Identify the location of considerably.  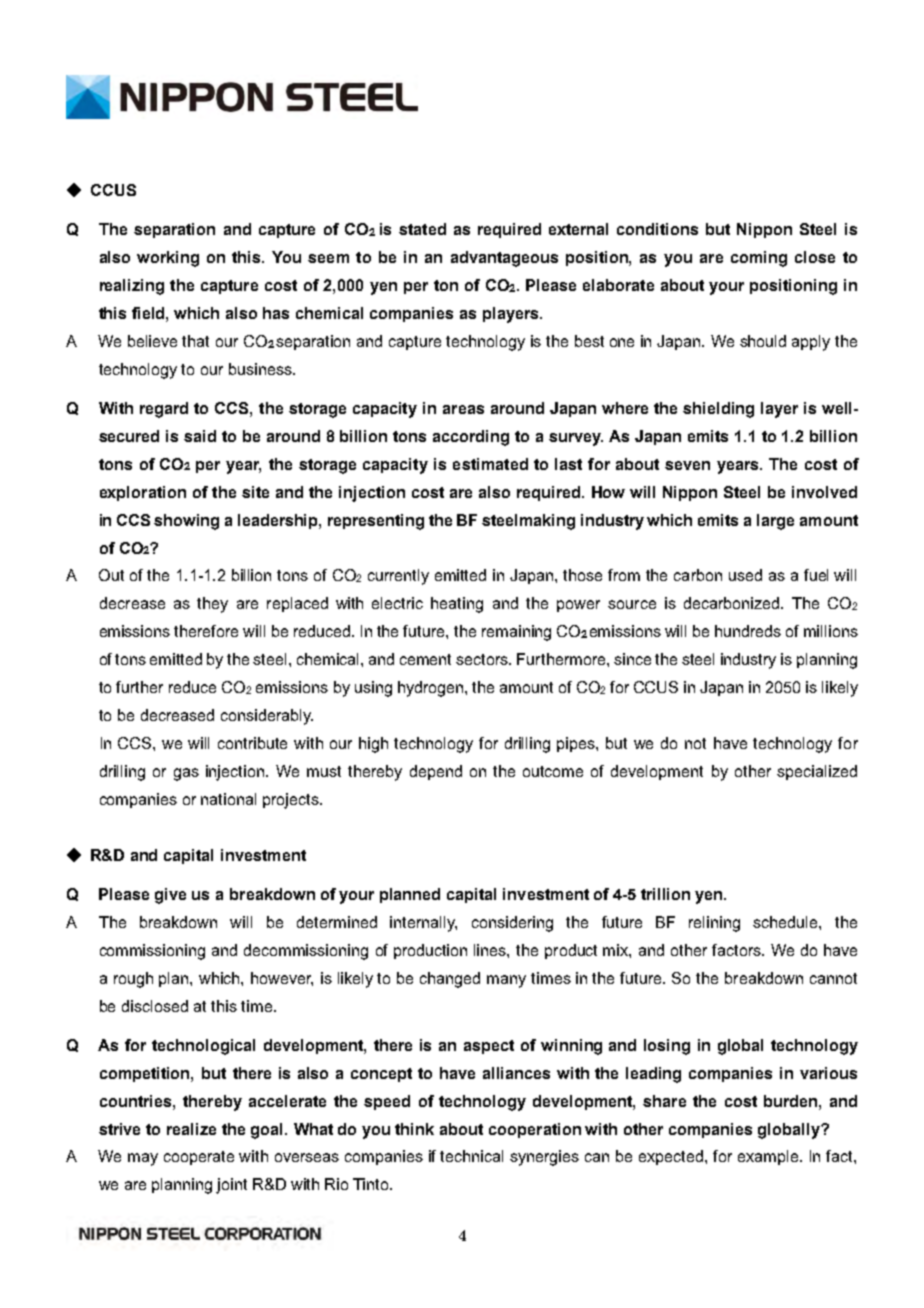
(267, 717).
